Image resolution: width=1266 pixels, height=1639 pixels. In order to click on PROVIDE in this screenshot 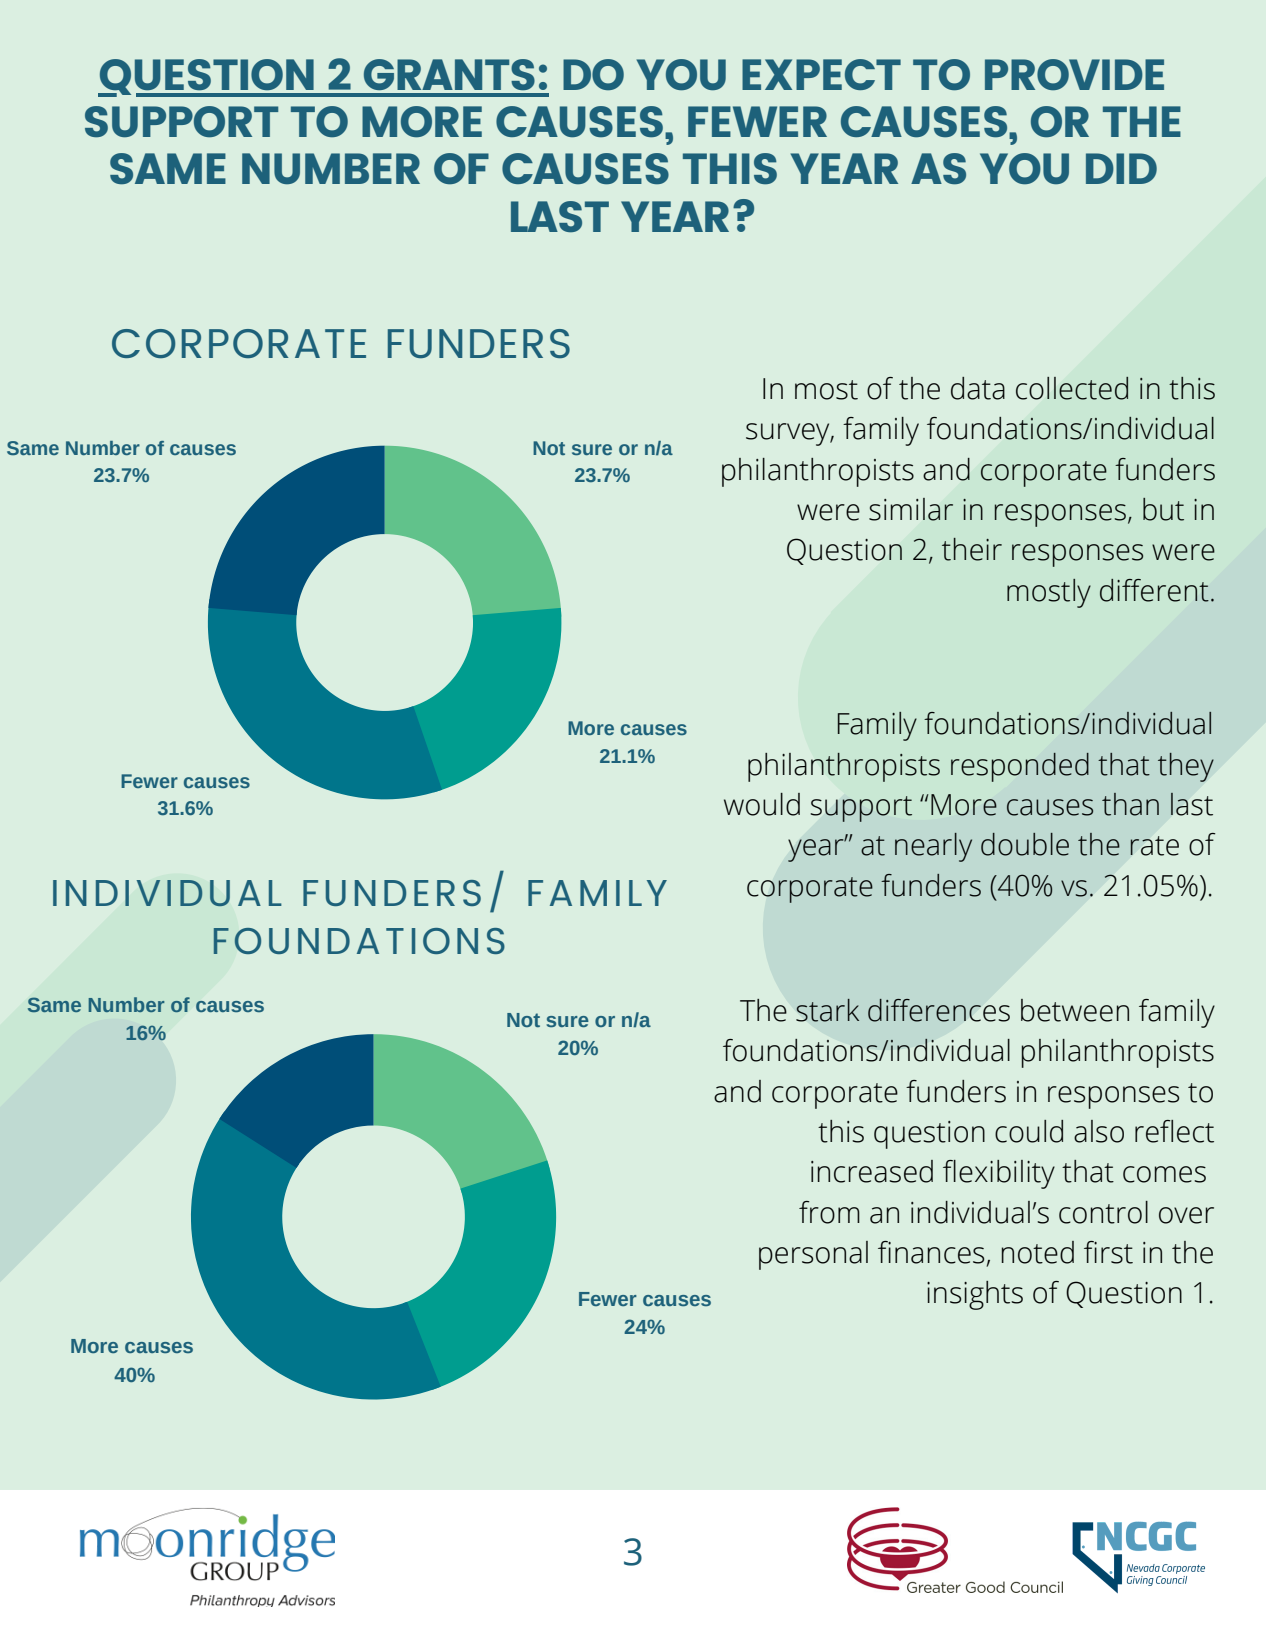, I will do `click(1074, 74)`.
